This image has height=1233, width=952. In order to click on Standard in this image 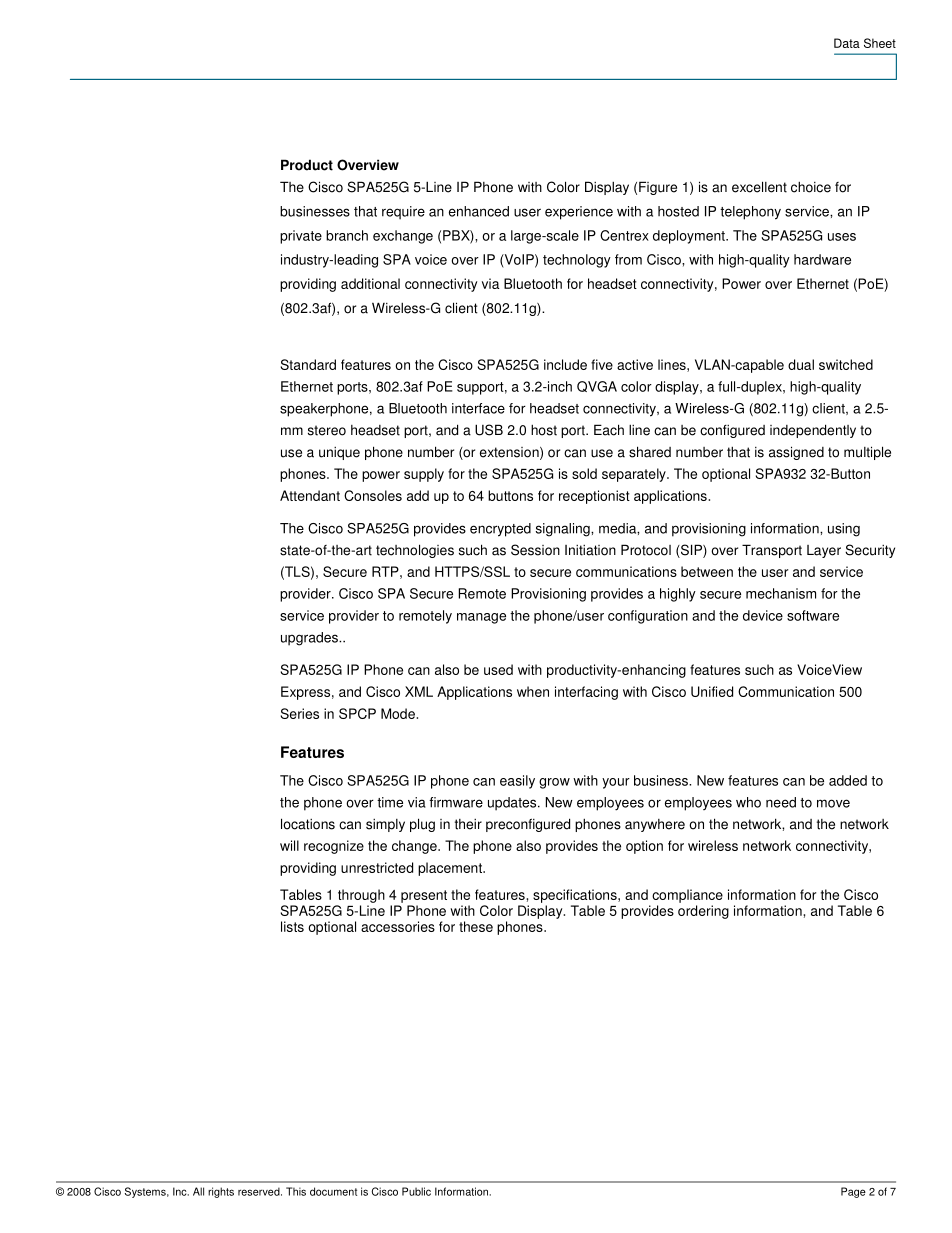, I will do `click(308, 364)`.
